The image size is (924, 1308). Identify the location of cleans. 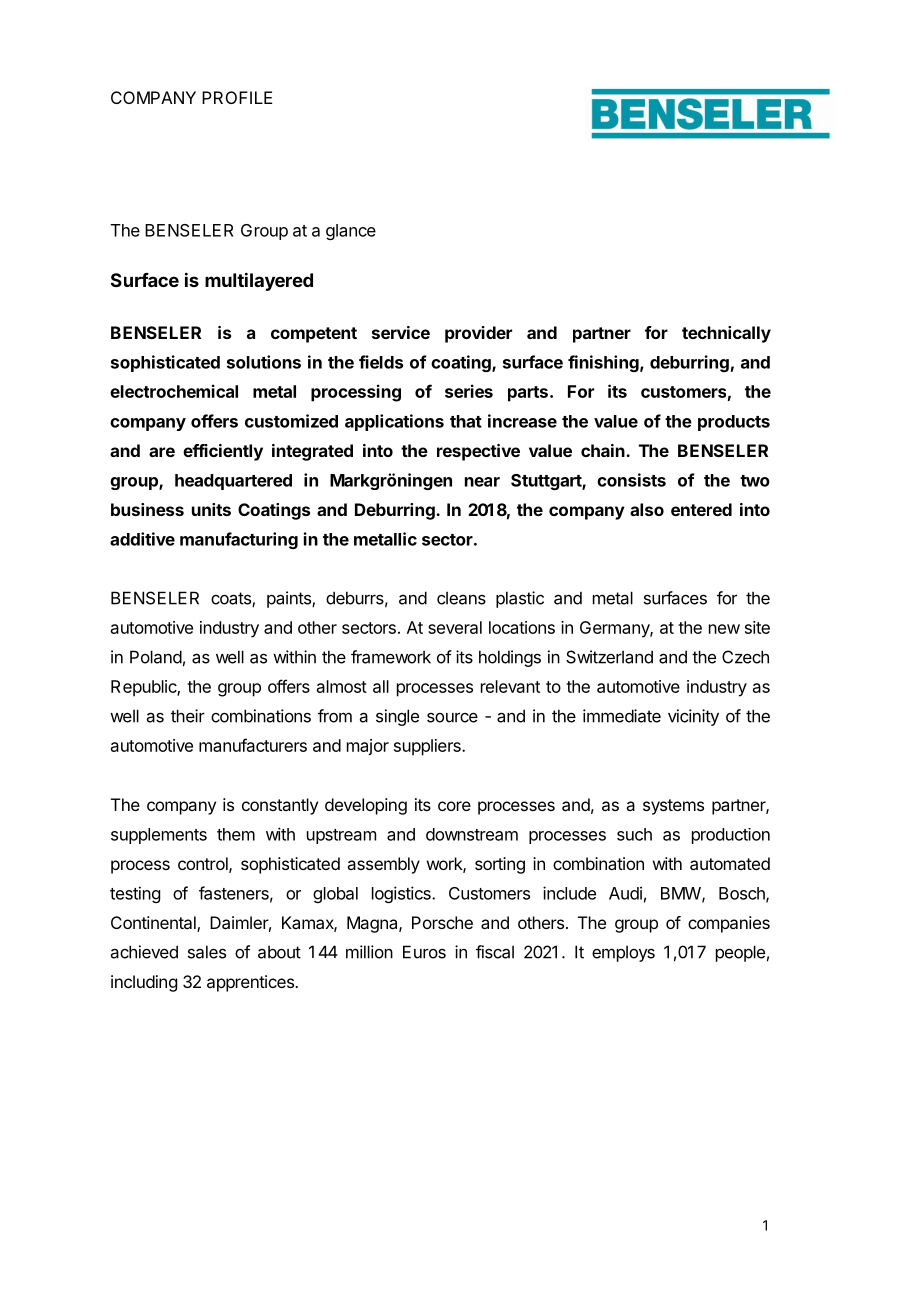
(461, 598).
